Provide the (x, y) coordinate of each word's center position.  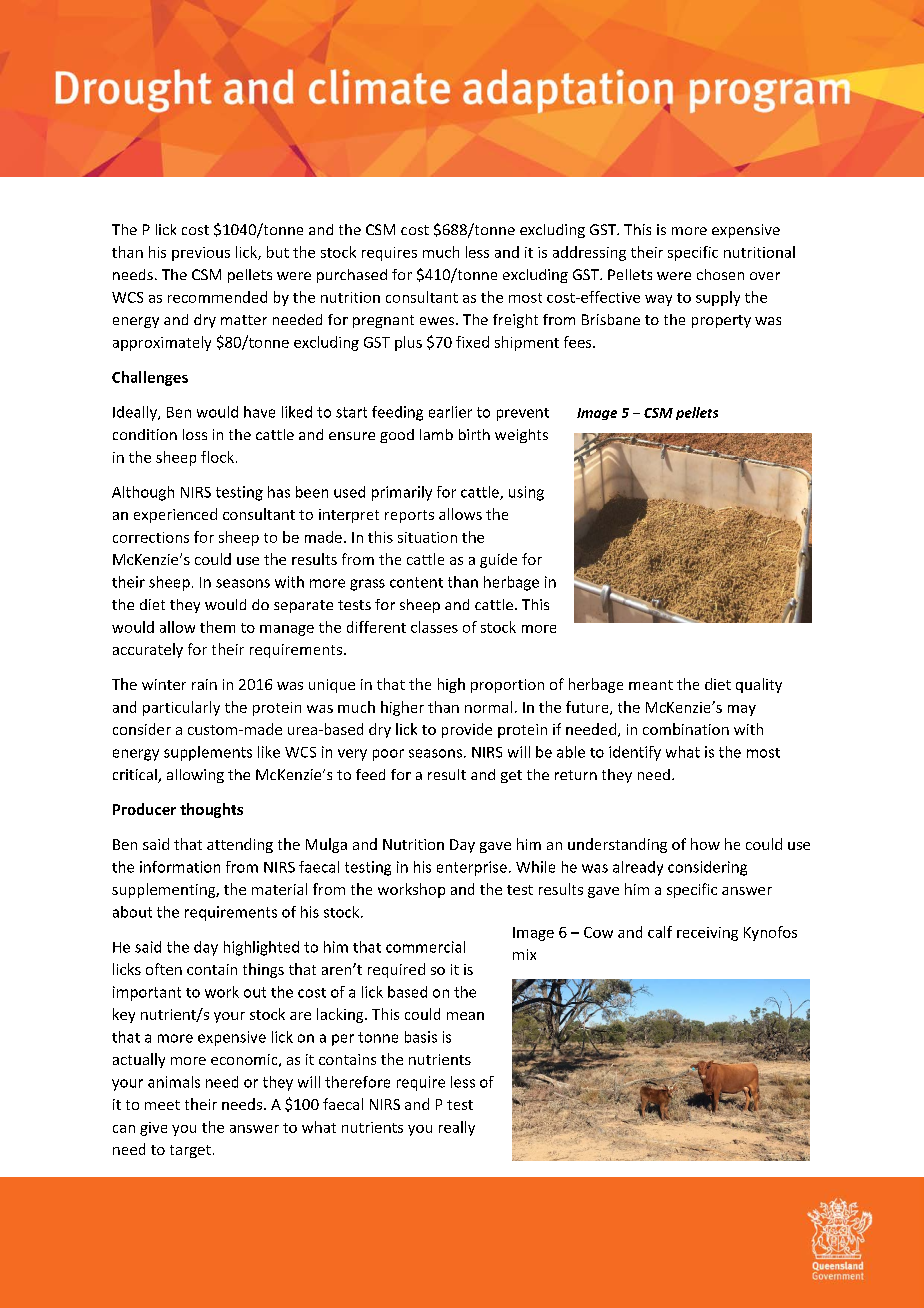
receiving (707, 934)
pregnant (383, 321)
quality (759, 685)
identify (635, 753)
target (190, 1151)
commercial (425, 947)
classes (434, 627)
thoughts (211, 810)
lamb (436, 434)
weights (521, 436)
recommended (217, 297)
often (164, 969)
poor (388, 755)
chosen (720, 274)
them (217, 627)
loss (195, 434)
